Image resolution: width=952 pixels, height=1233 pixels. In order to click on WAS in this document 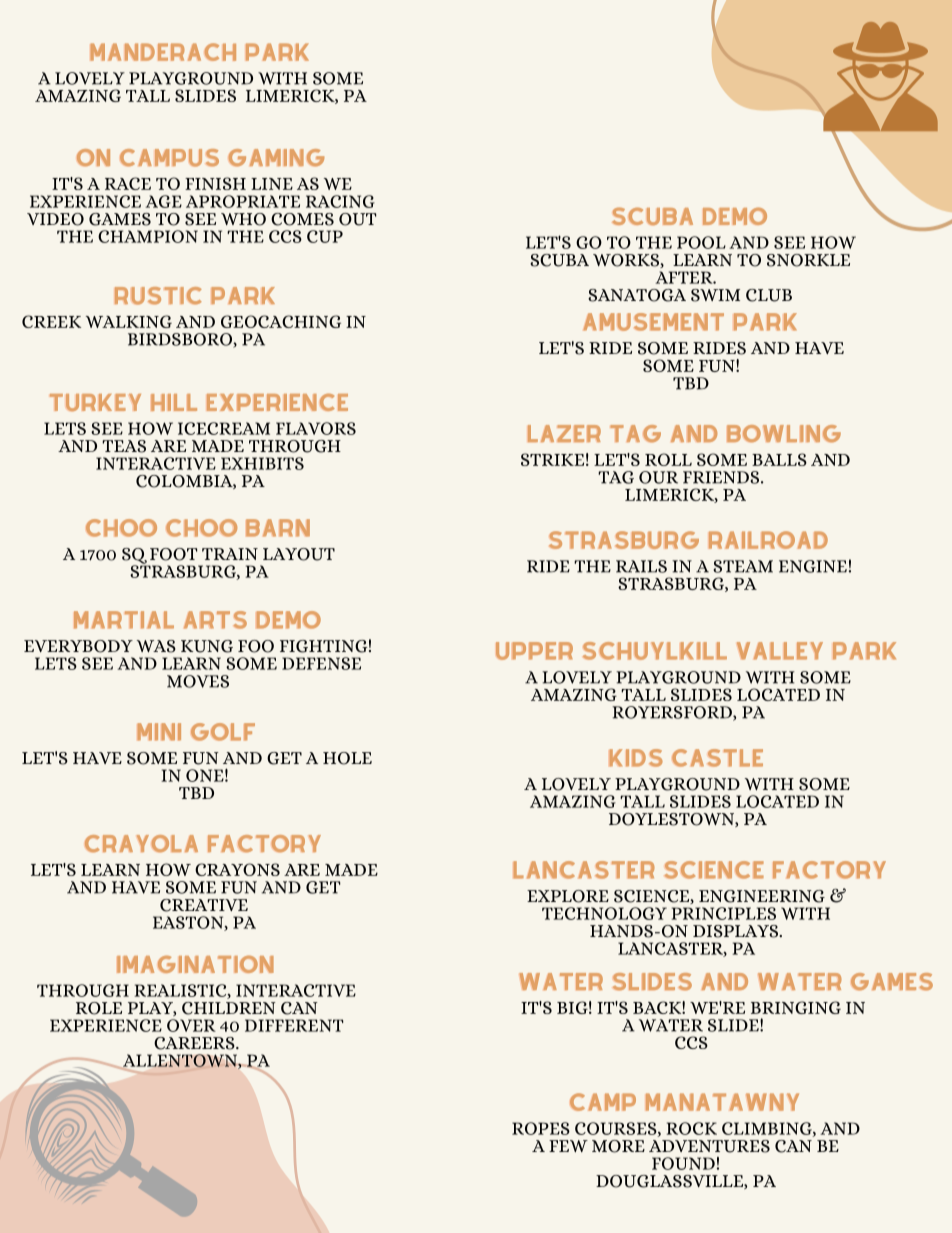, I will do `click(156, 646)`.
